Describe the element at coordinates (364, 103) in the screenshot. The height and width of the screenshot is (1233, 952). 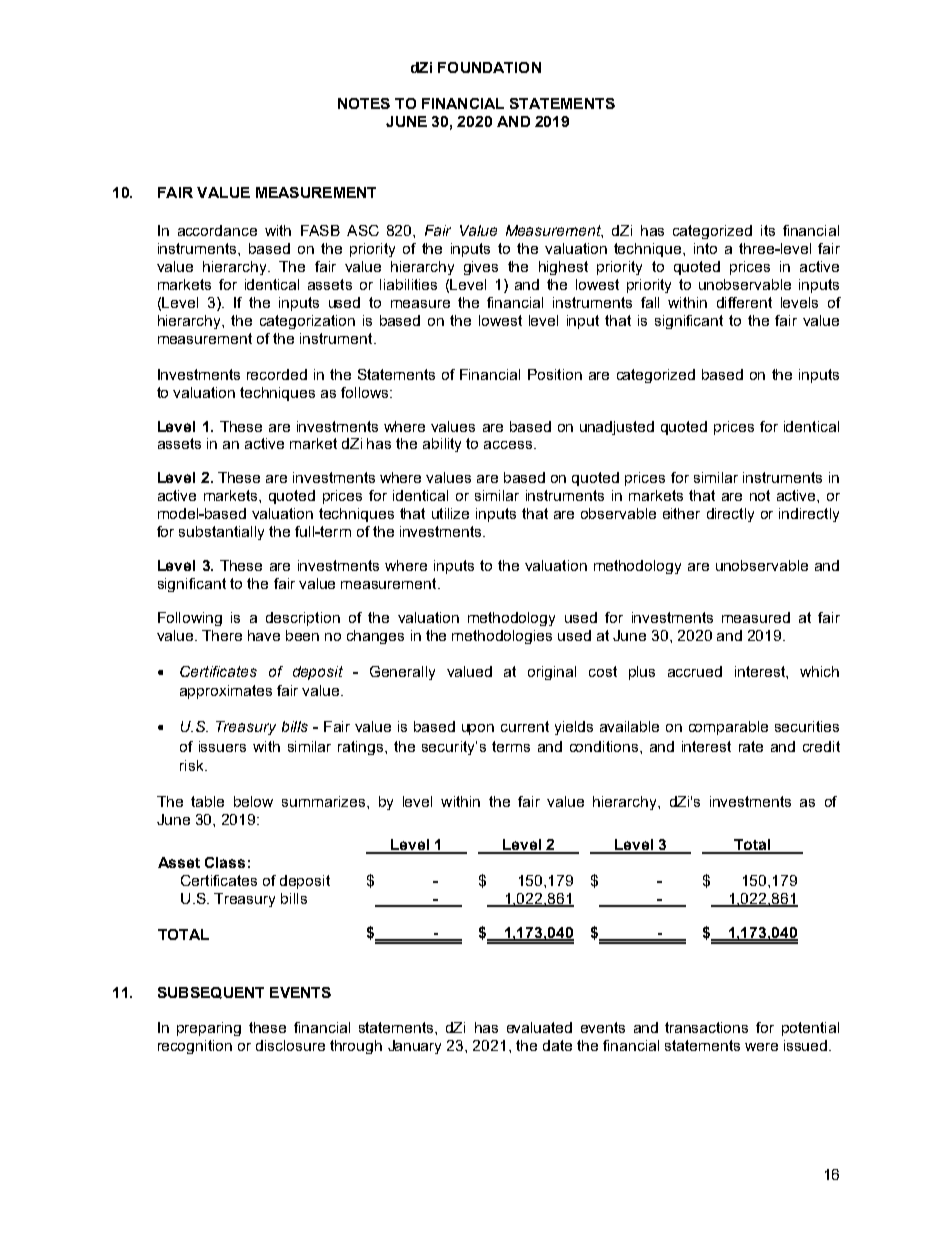
I see `NOTES` at that location.
